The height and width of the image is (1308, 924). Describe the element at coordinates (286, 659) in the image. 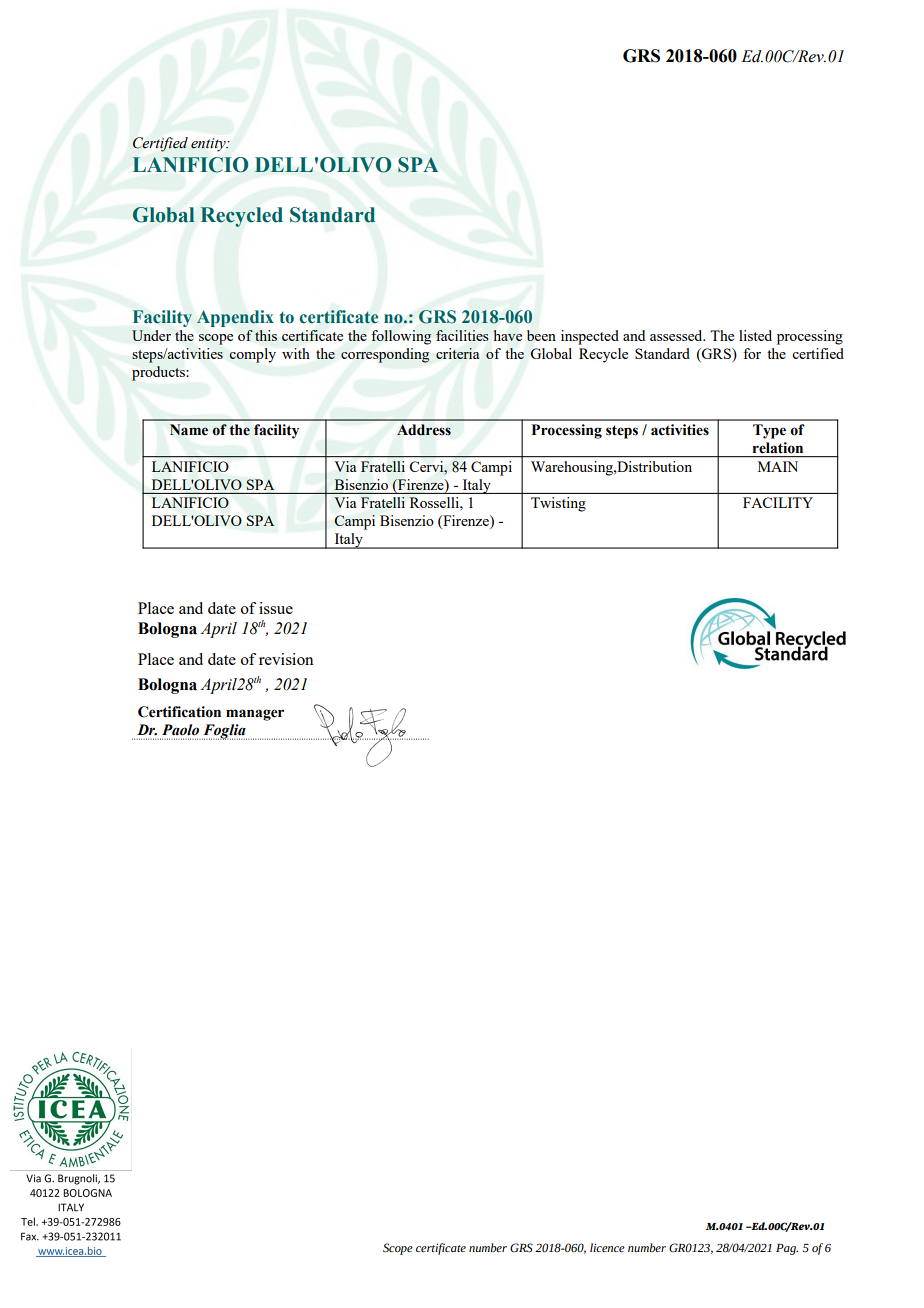

I see `revision` at that location.
